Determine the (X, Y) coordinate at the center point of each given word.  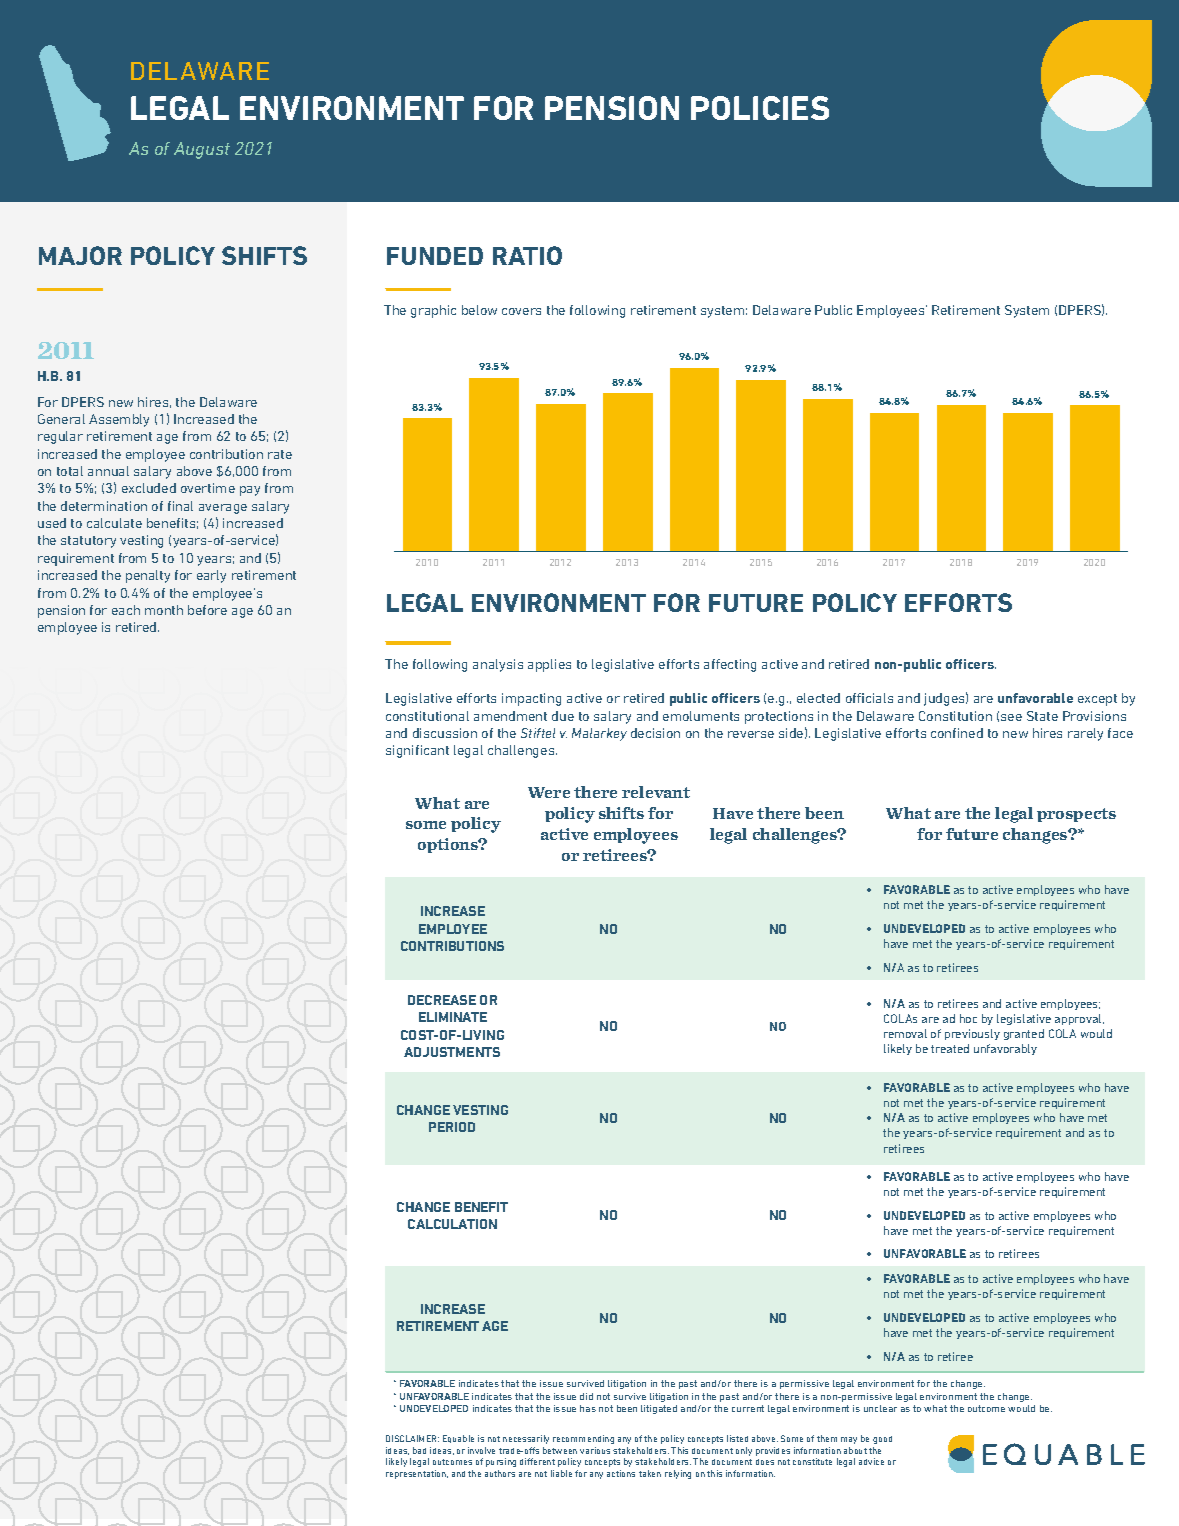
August (202, 150)
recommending (583, 1439)
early (211, 576)
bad (419, 1450)
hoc (968, 1018)
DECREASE (442, 1000)
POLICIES (760, 108)
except (1097, 700)
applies (549, 665)
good (882, 1440)
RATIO (527, 255)
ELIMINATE (453, 1017)
